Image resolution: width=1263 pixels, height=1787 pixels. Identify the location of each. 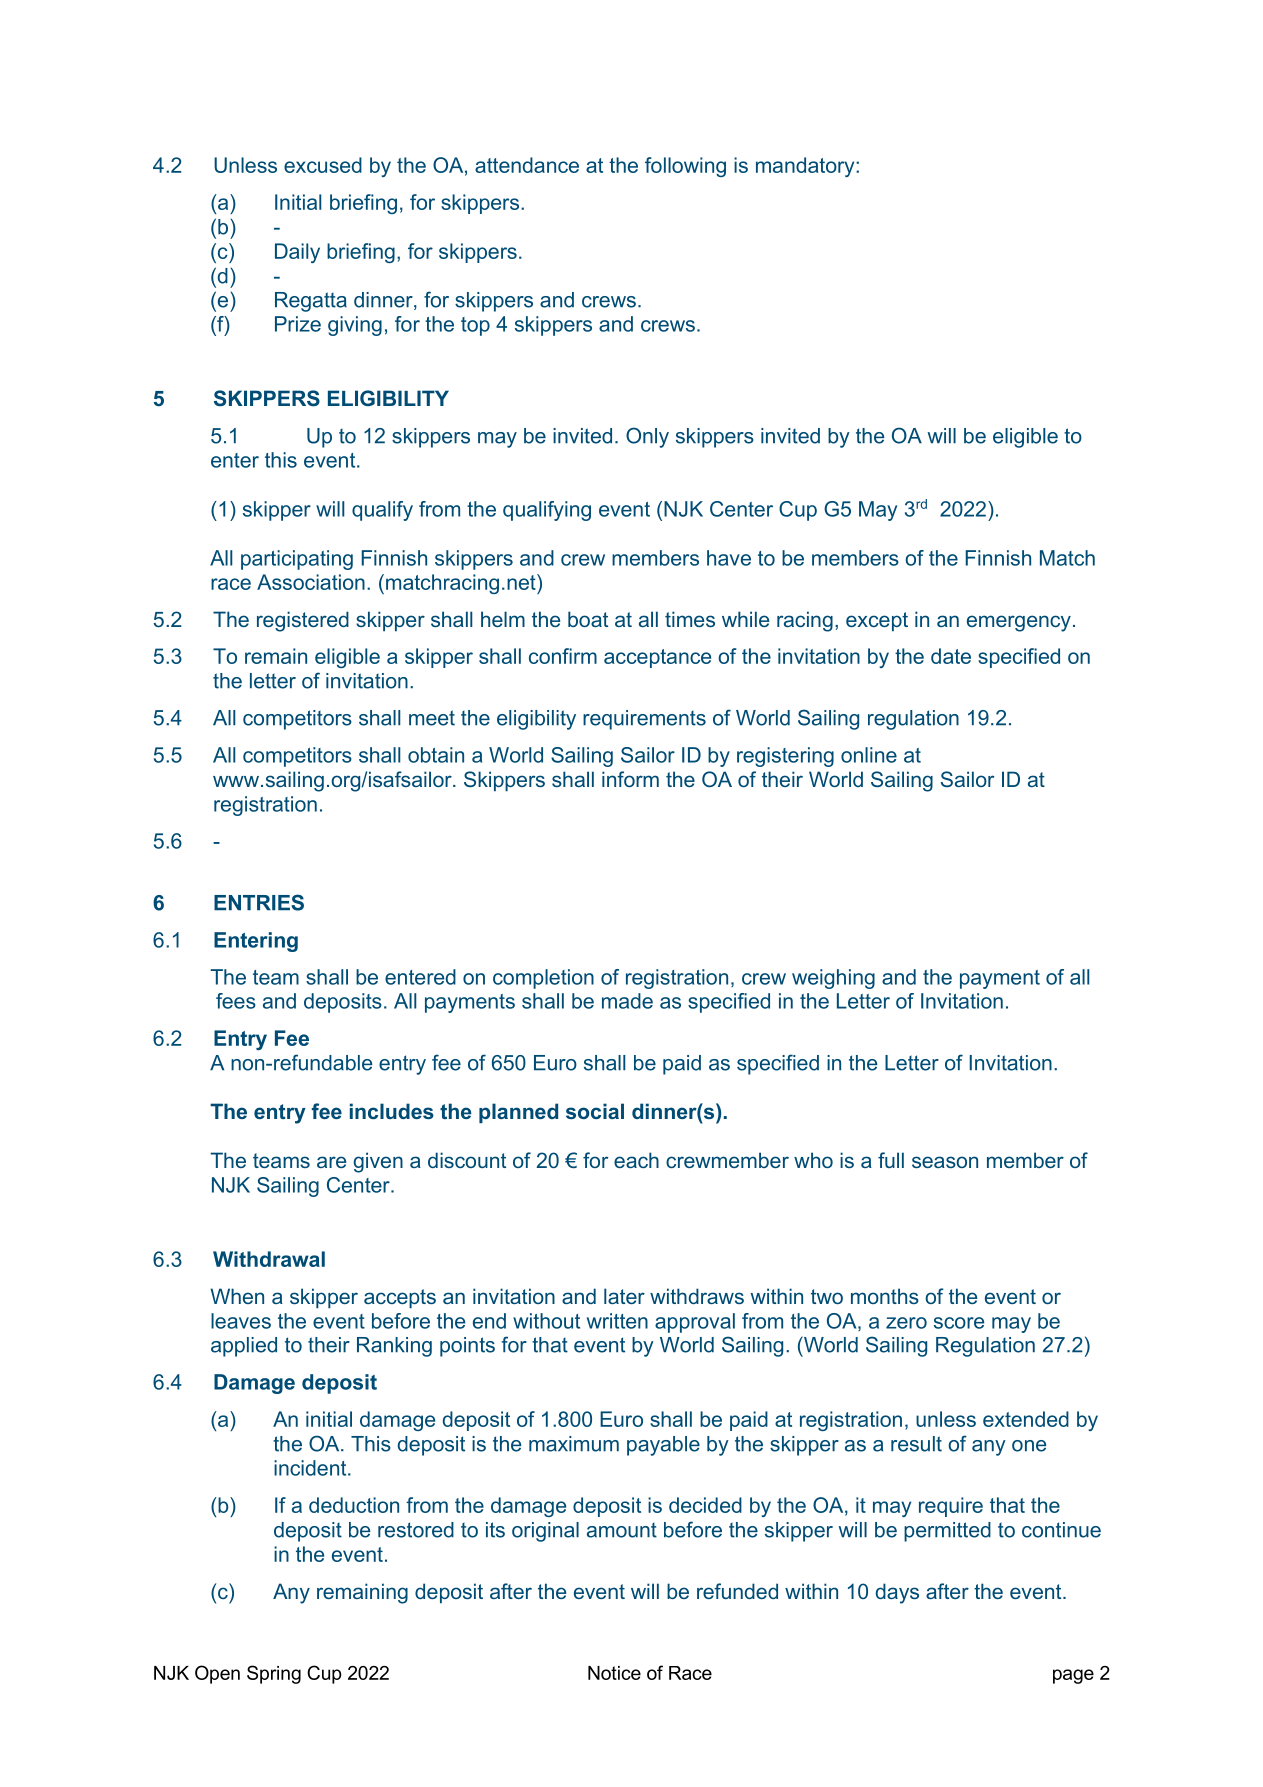
(636, 1160).
